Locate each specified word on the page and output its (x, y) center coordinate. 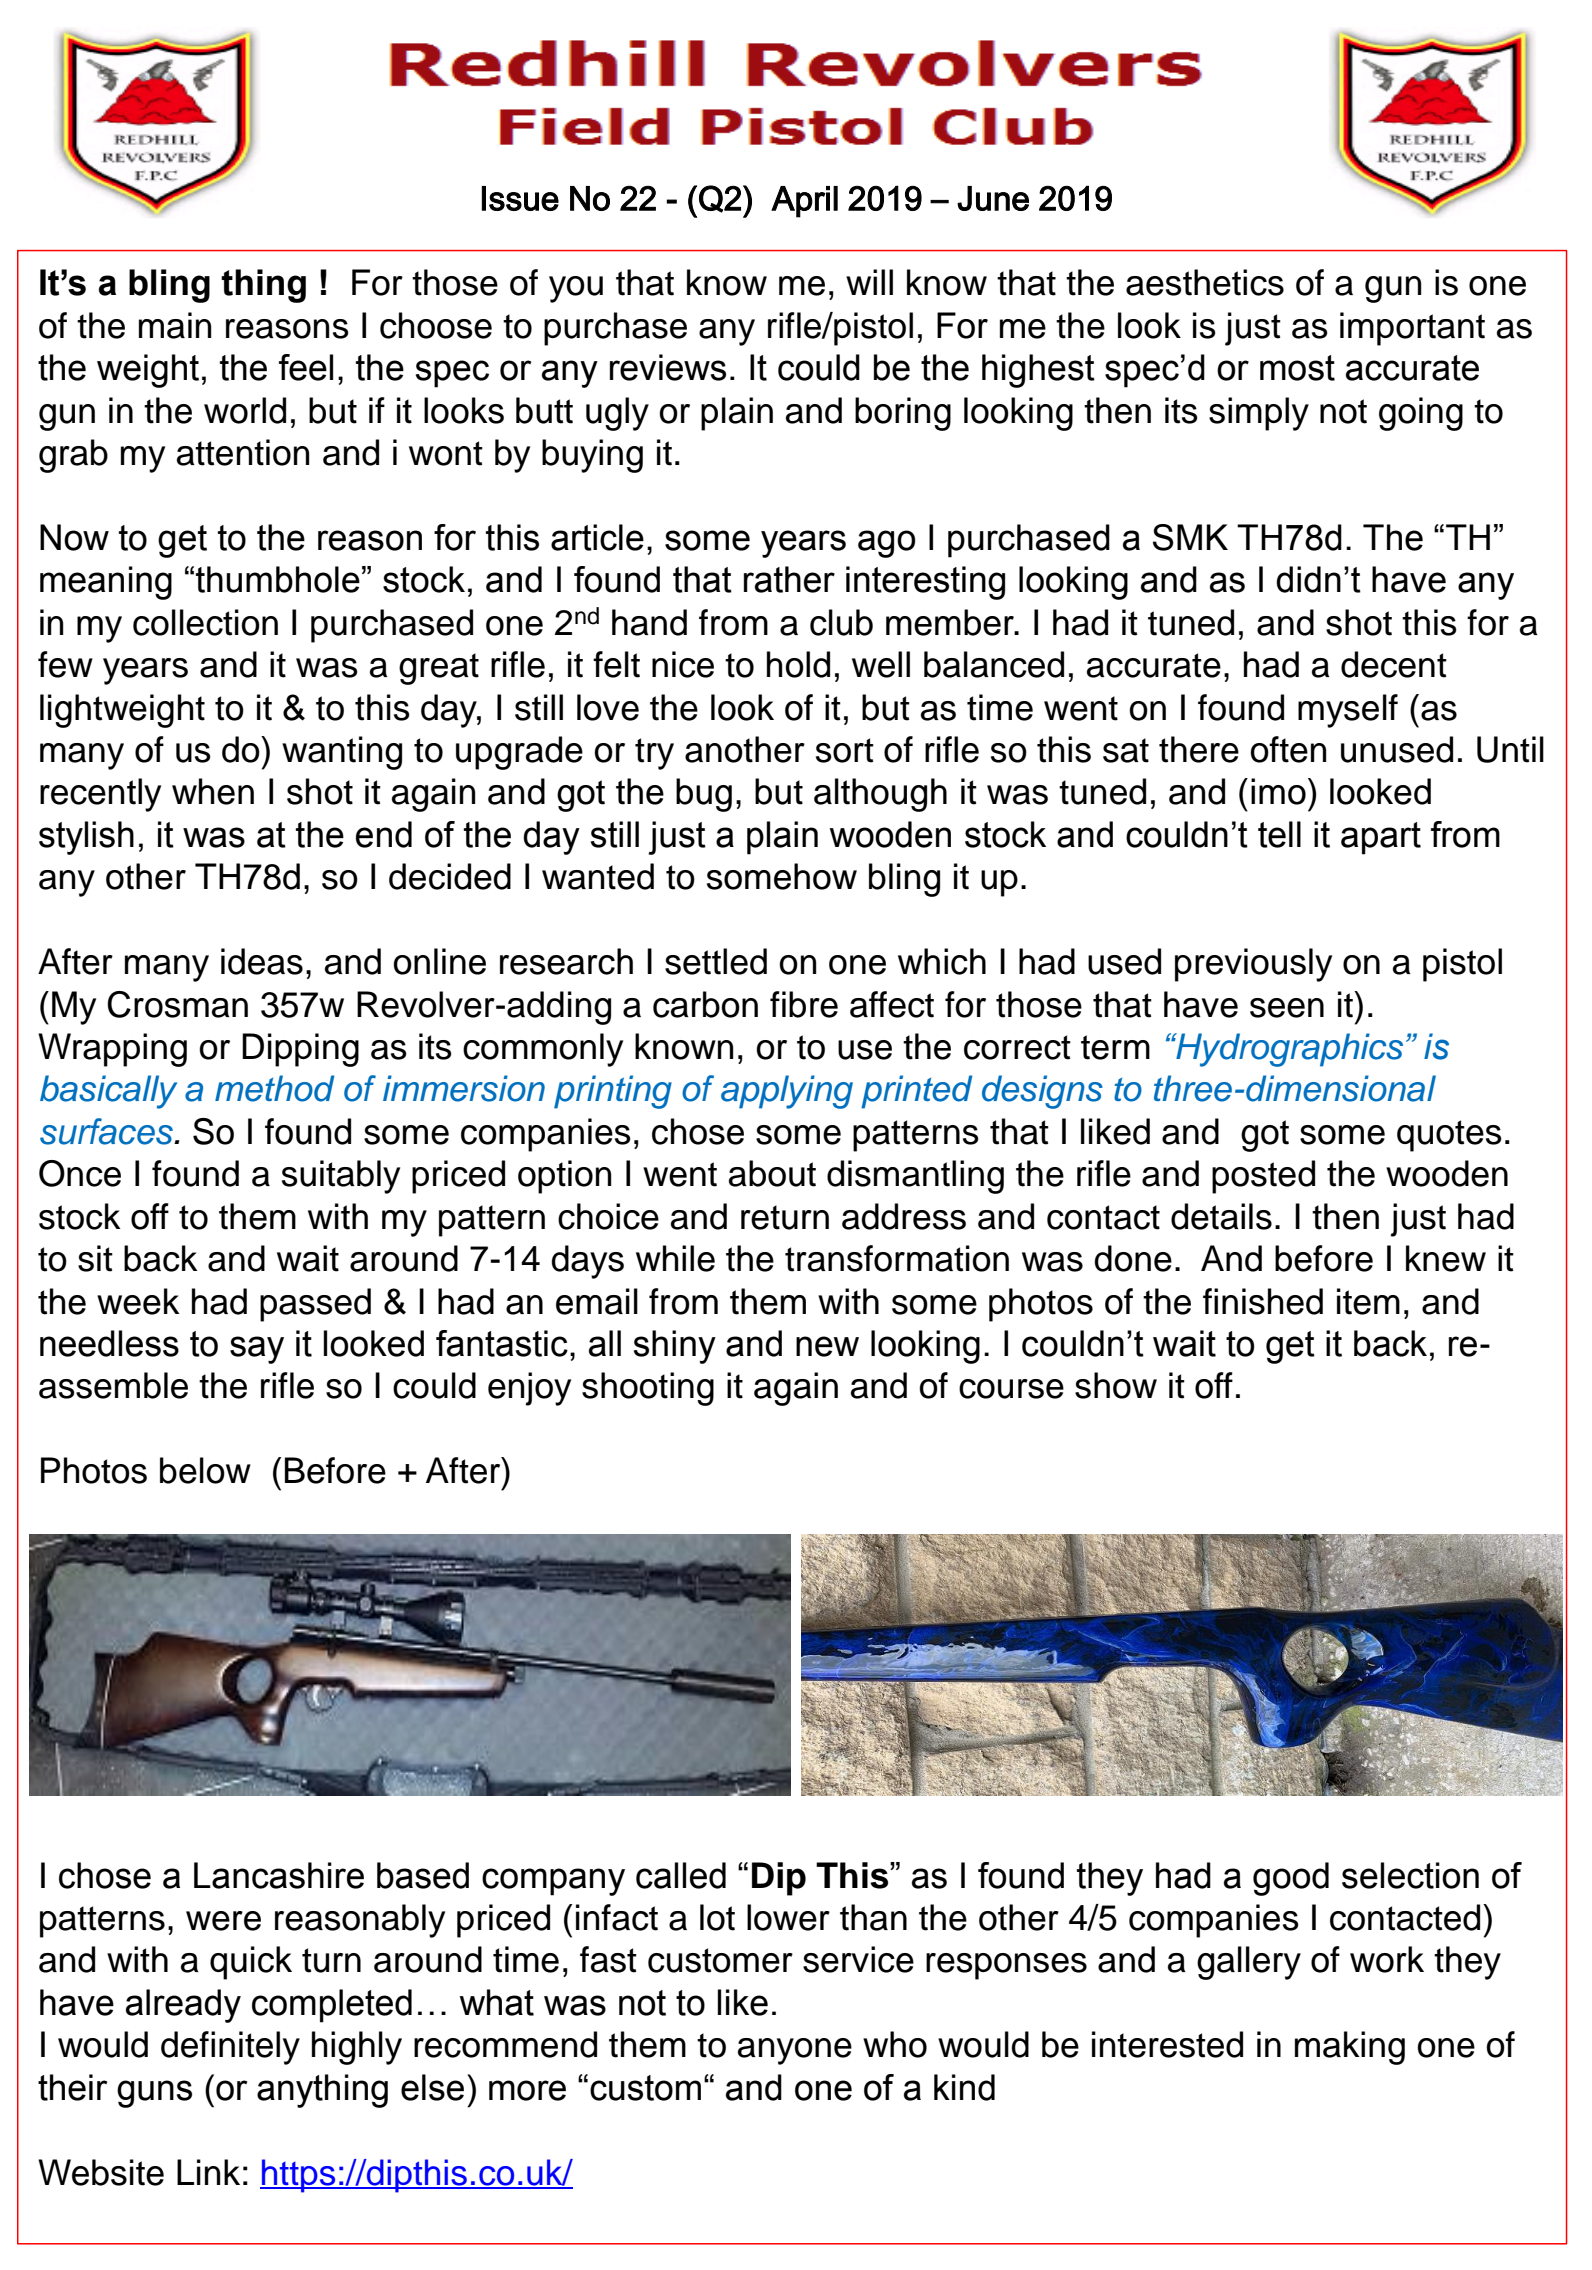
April (804, 202)
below (205, 1470)
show (1116, 1385)
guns (154, 2094)
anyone (795, 2051)
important (1412, 329)
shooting (648, 1389)
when (213, 791)
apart (1381, 838)
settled (716, 961)
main (175, 325)
